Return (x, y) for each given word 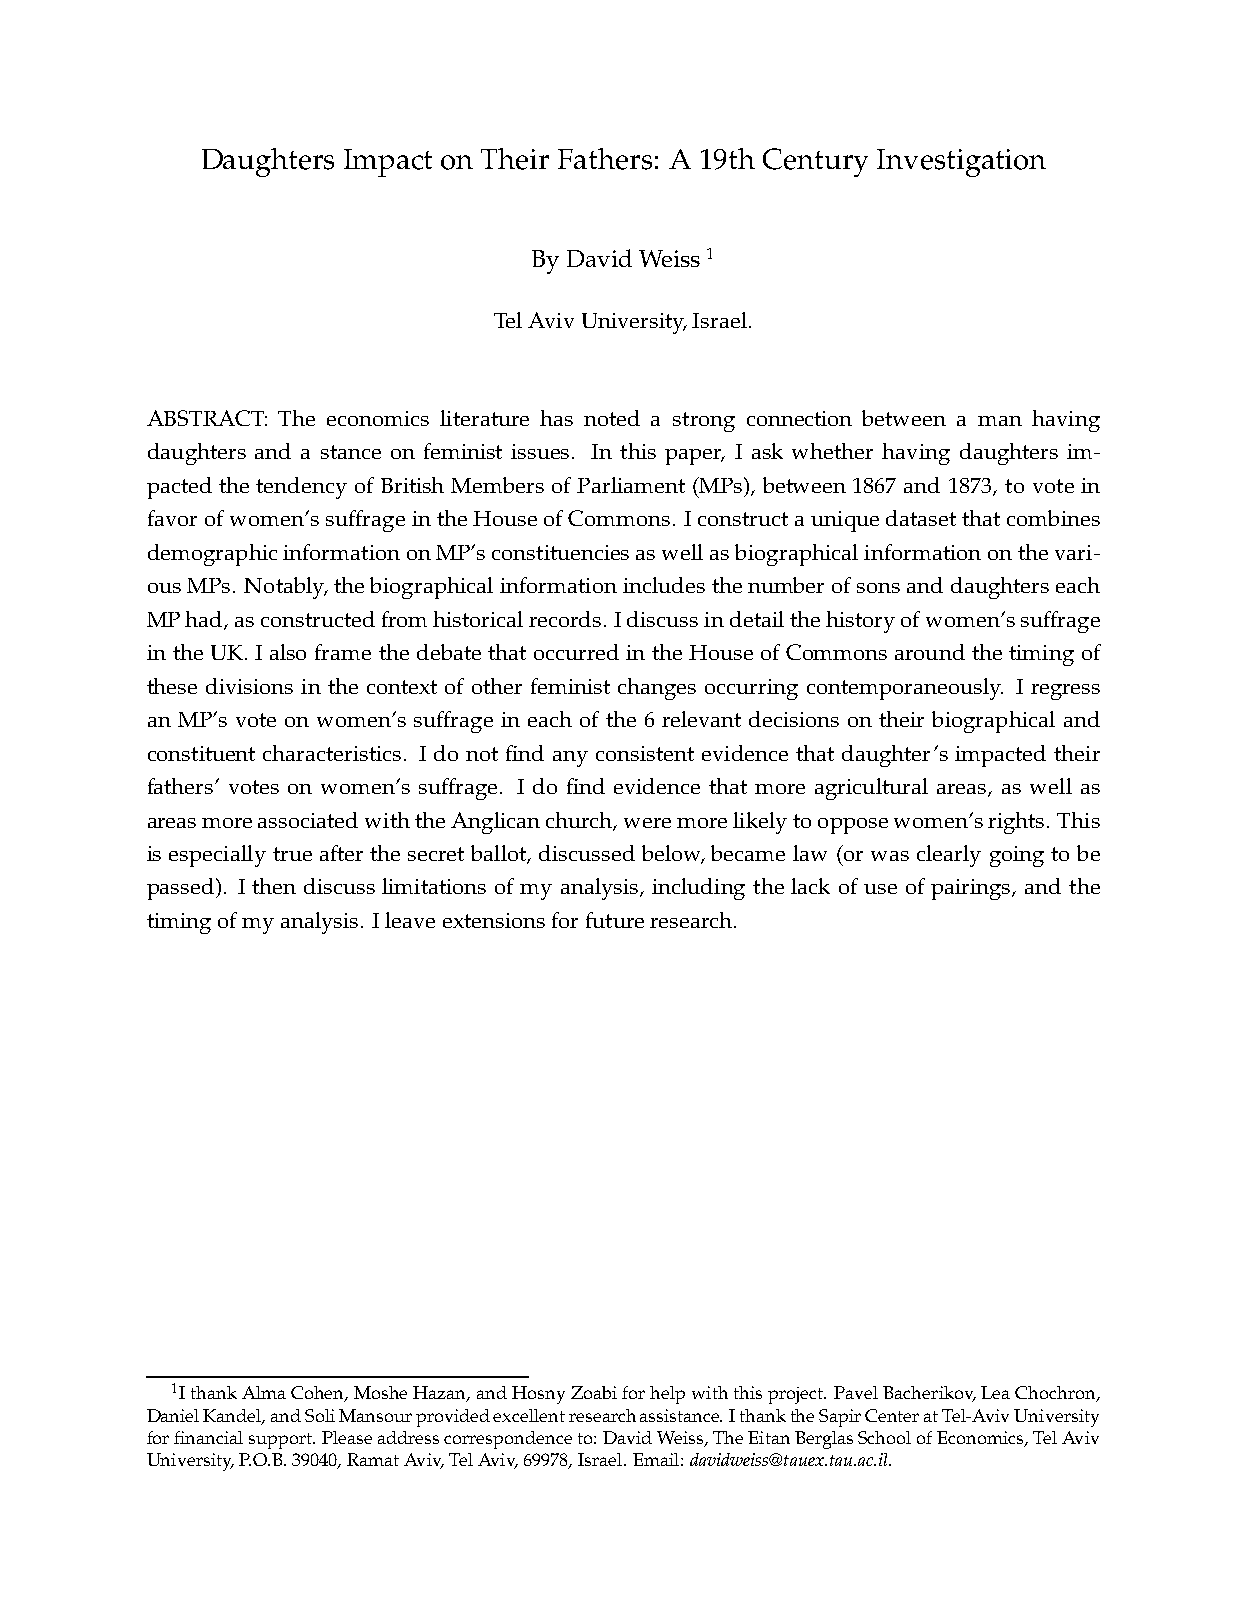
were (647, 823)
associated (308, 820)
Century (815, 162)
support (282, 1441)
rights (1016, 823)
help (667, 1395)
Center (892, 1415)
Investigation (961, 163)
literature (484, 418)
